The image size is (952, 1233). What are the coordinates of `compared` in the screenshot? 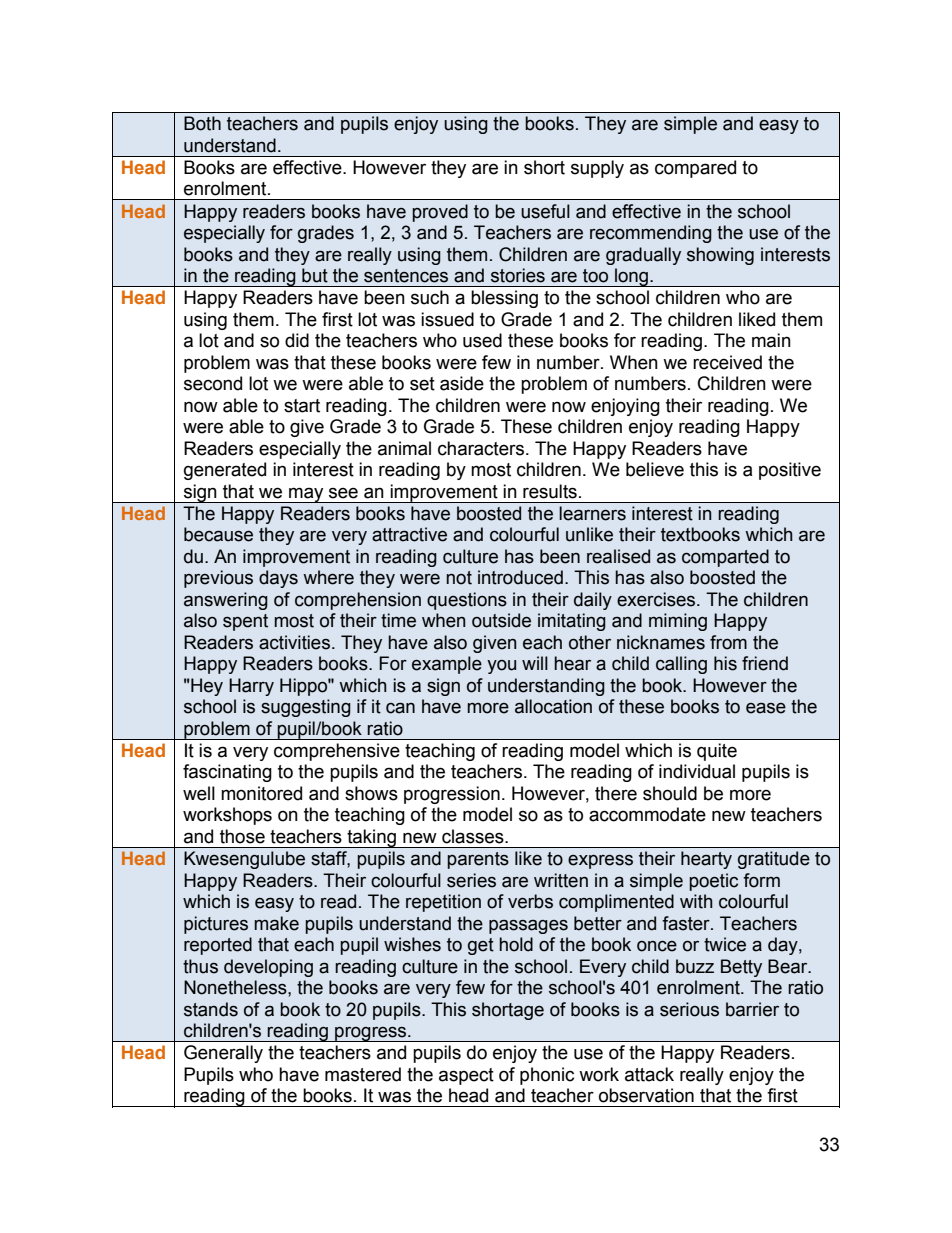 It's located at (695, 169).
